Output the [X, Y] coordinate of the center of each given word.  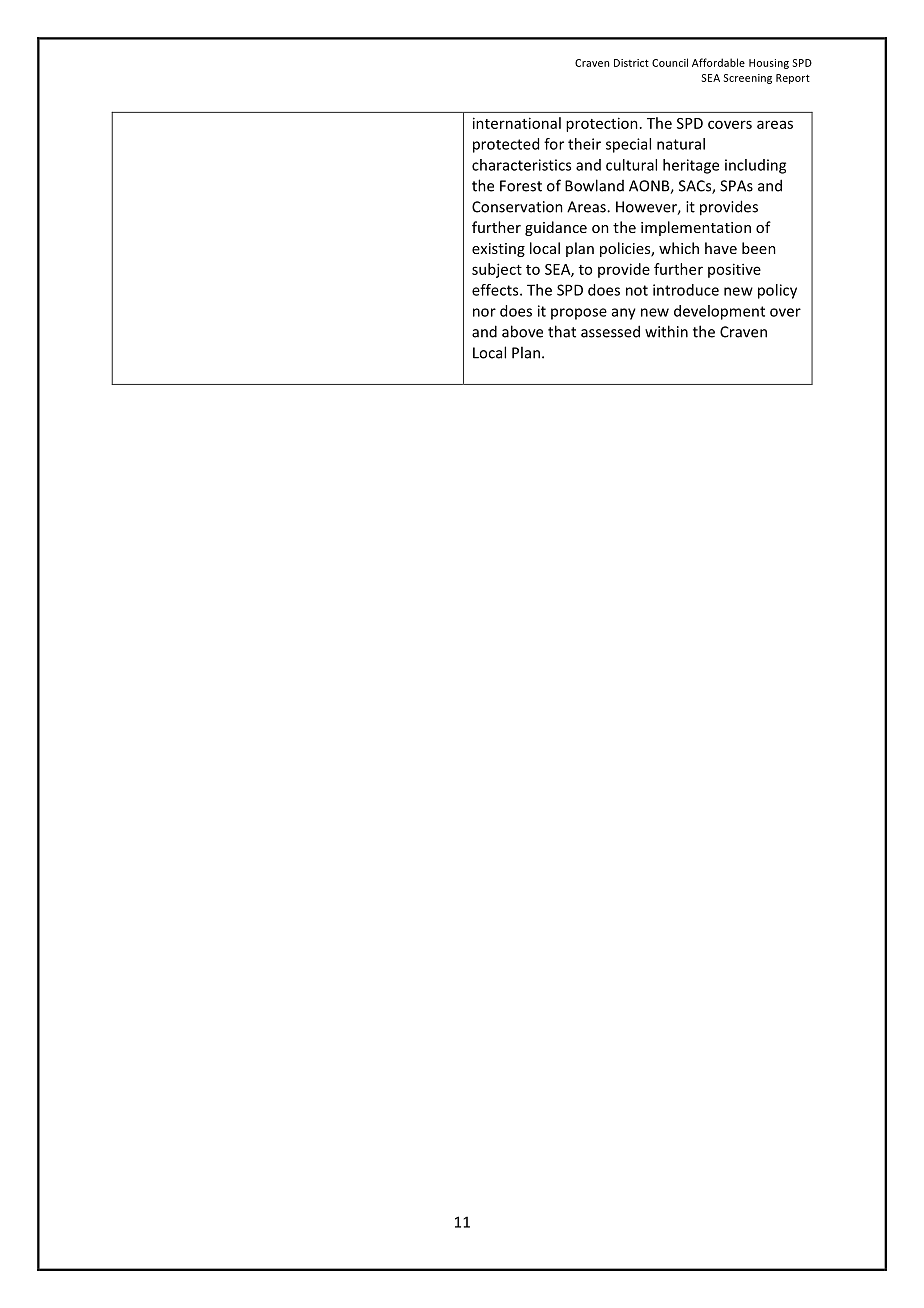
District [631, 63]
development [719, 312]
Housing [769, 64]
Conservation [517, 207]
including [755, 166]
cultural [631, 165]
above [522, 331]
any [624, 314]
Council [670, 62]
